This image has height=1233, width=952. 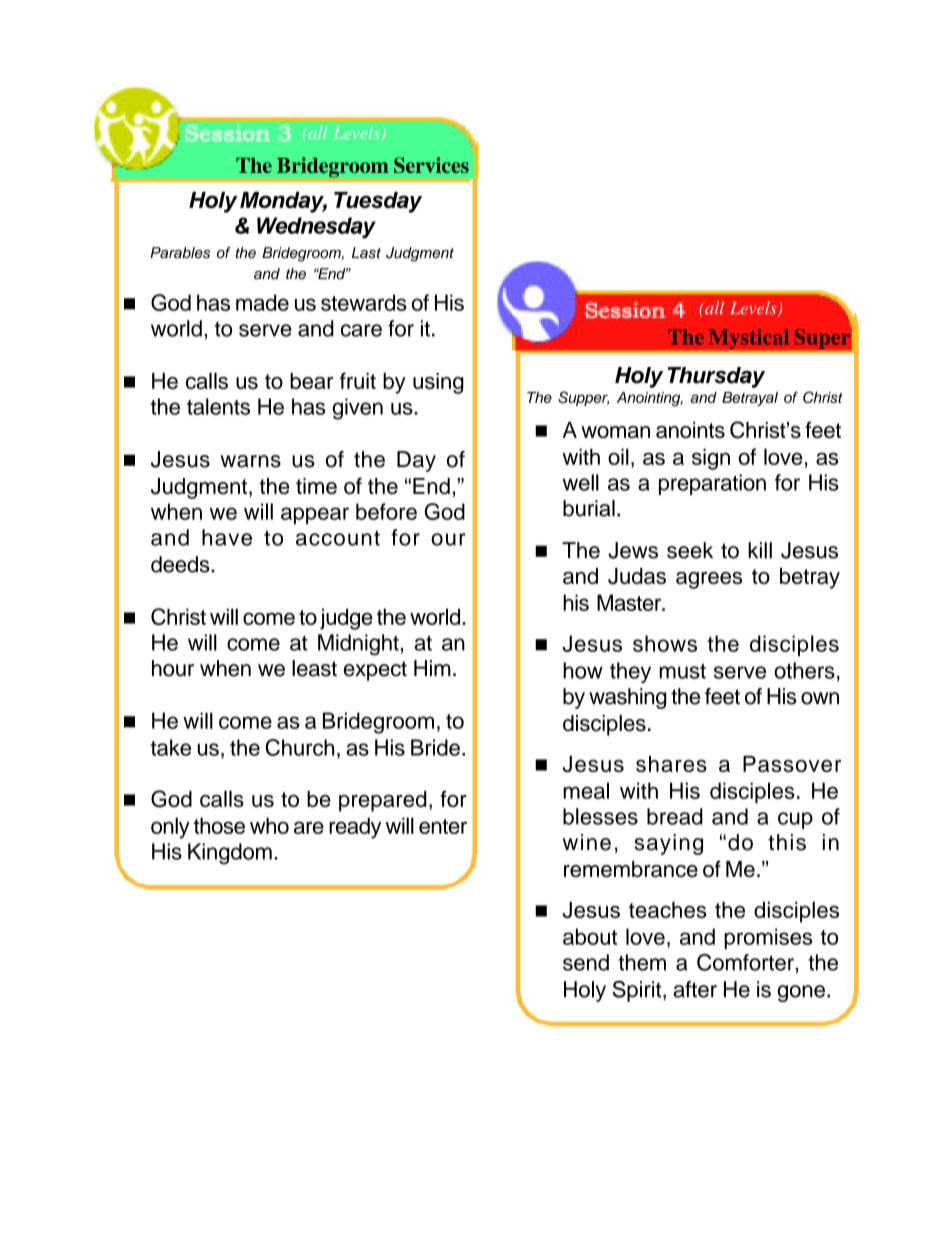 What do you see at coordinates (820, 698) in the image?
I see `own` at bounding box center [820, 698].
